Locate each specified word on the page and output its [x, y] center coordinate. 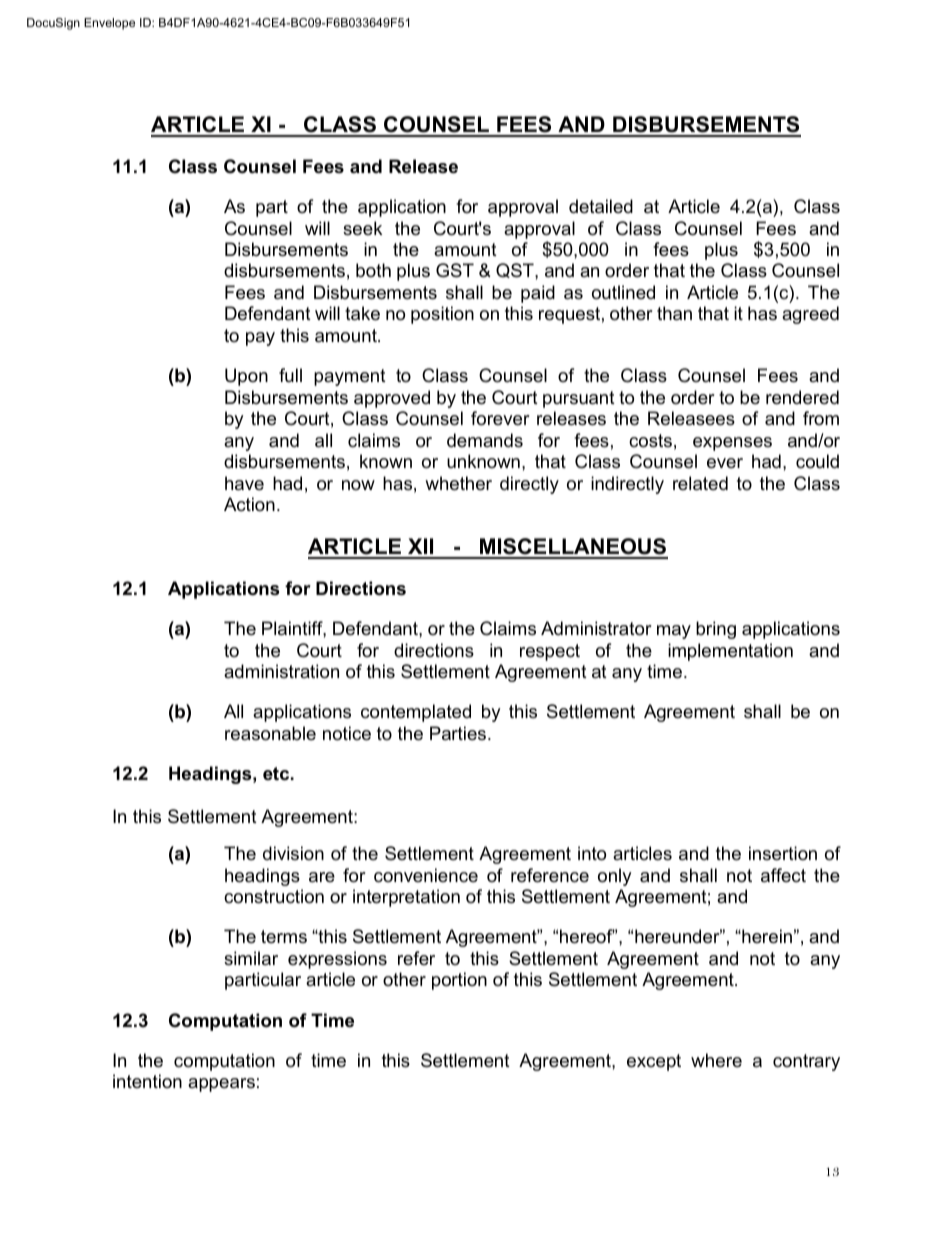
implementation [730, 652]
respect [550, 652]
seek [362, 228]
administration [281, 671]
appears [221, 1085]
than [674, 313]
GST [455, 270]
